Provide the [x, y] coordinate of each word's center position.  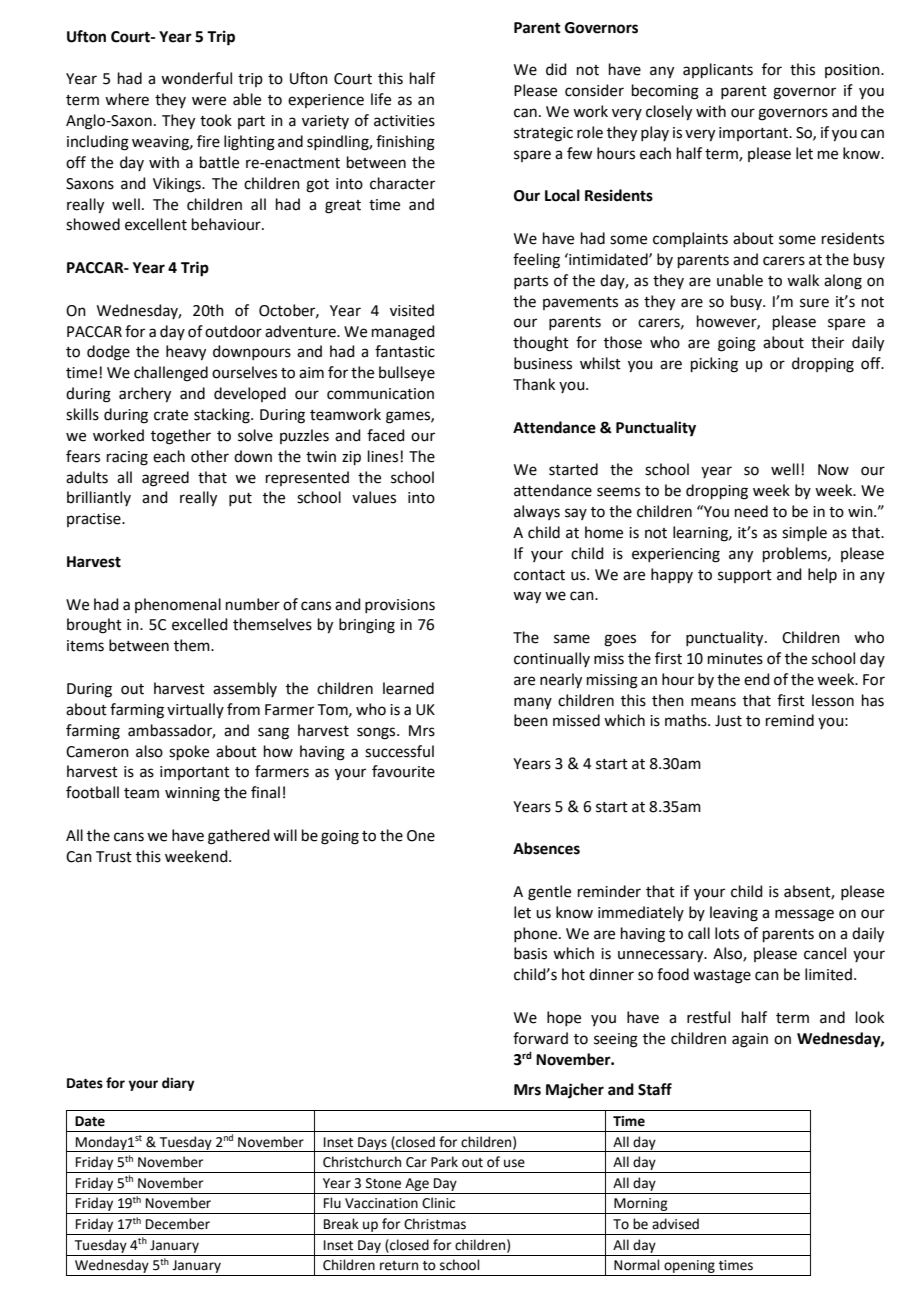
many [533, 703]
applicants [718, 70]
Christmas [435, 1224]
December [178, 1224]
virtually [195, 710]
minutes [735, 659]
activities [404, 121]
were [209, 101]
